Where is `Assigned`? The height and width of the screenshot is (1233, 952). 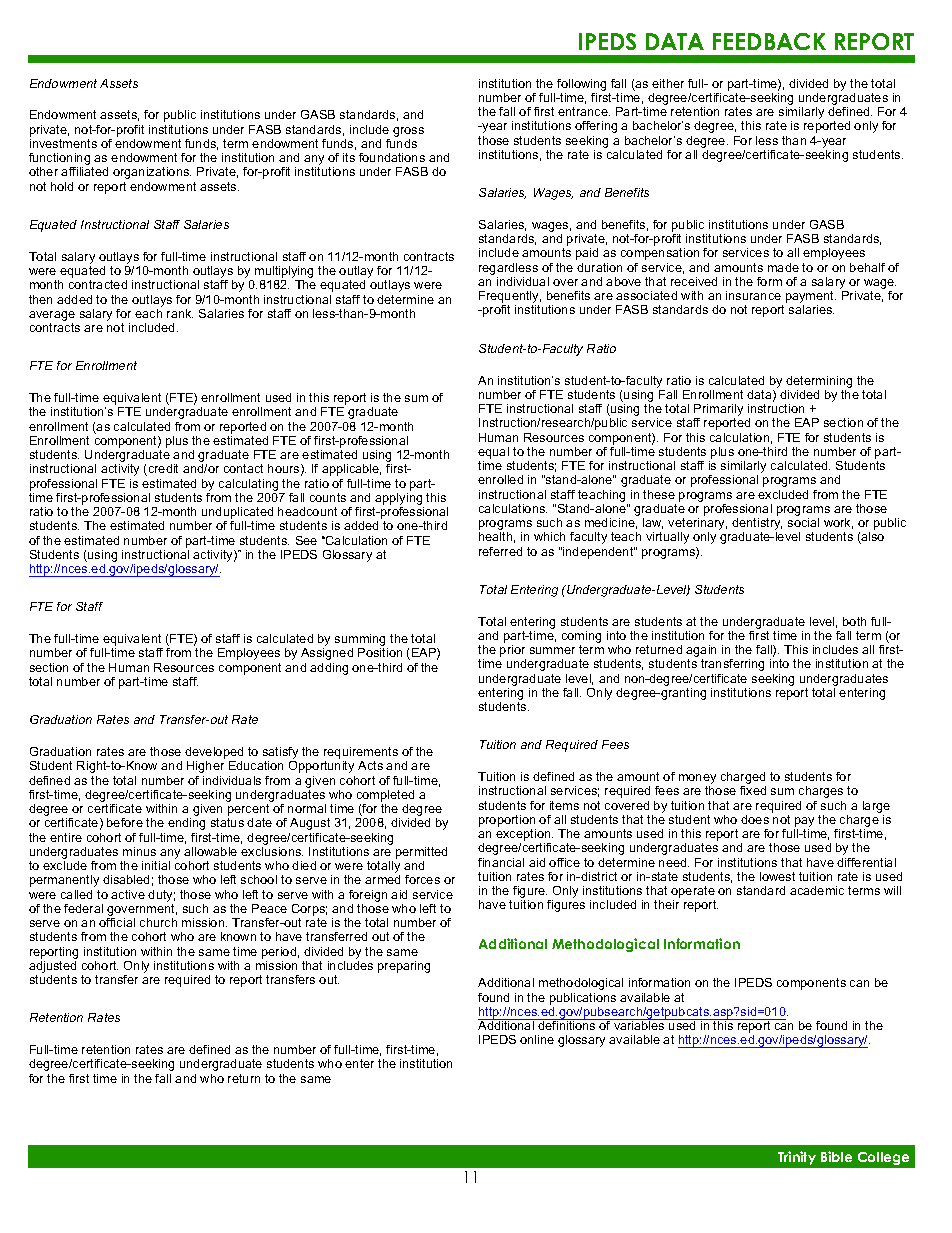 Assigned is located at coordinates (327, 654).
